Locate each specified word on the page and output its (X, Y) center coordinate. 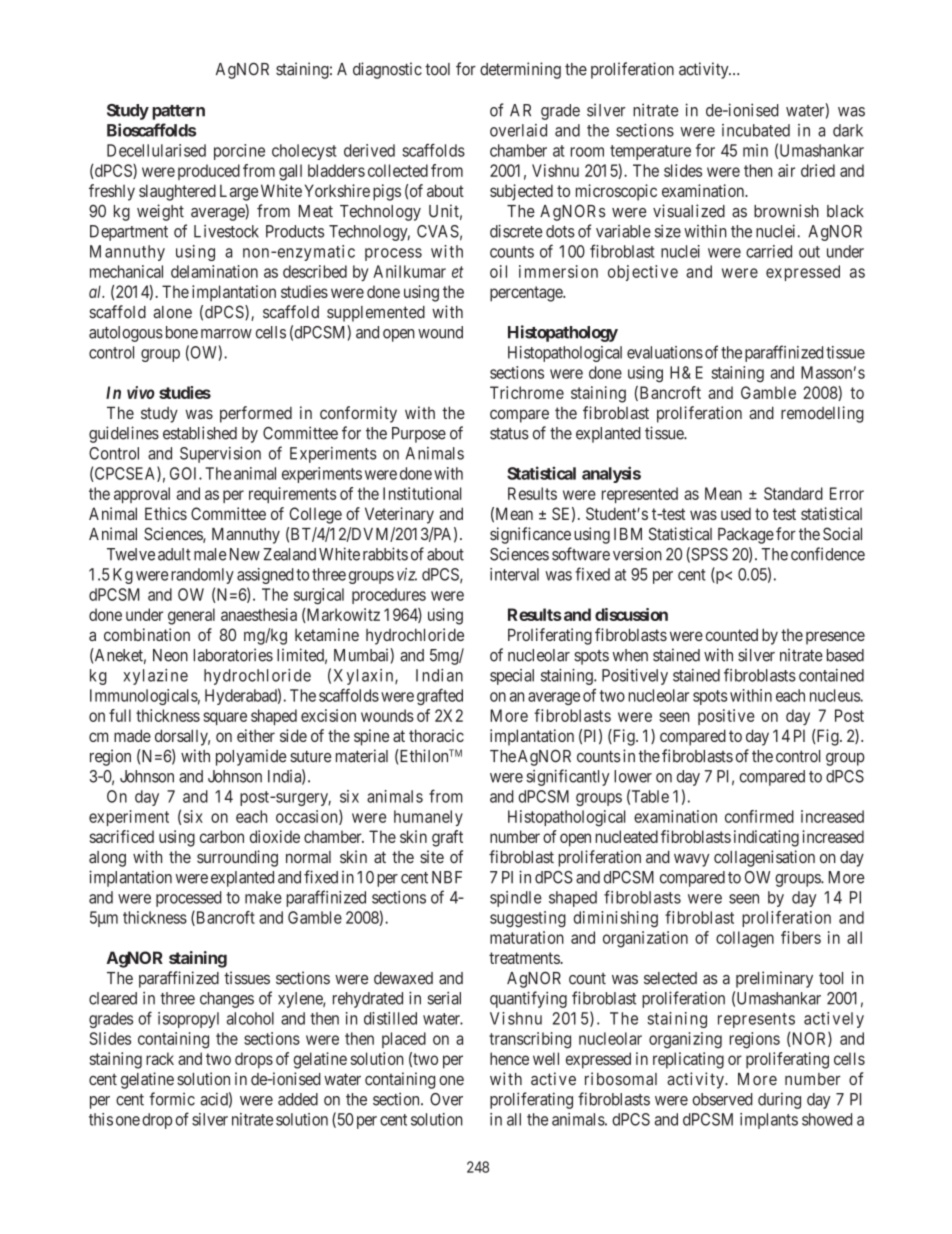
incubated (756, 130)
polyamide (251, 757)
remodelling (822, 414)
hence (509, 1058)
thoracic (436, 735)
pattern (178, 112)
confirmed (759, 816)
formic (172, 1099)
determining (520, 70)
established (200, 433)
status (509, 434)
